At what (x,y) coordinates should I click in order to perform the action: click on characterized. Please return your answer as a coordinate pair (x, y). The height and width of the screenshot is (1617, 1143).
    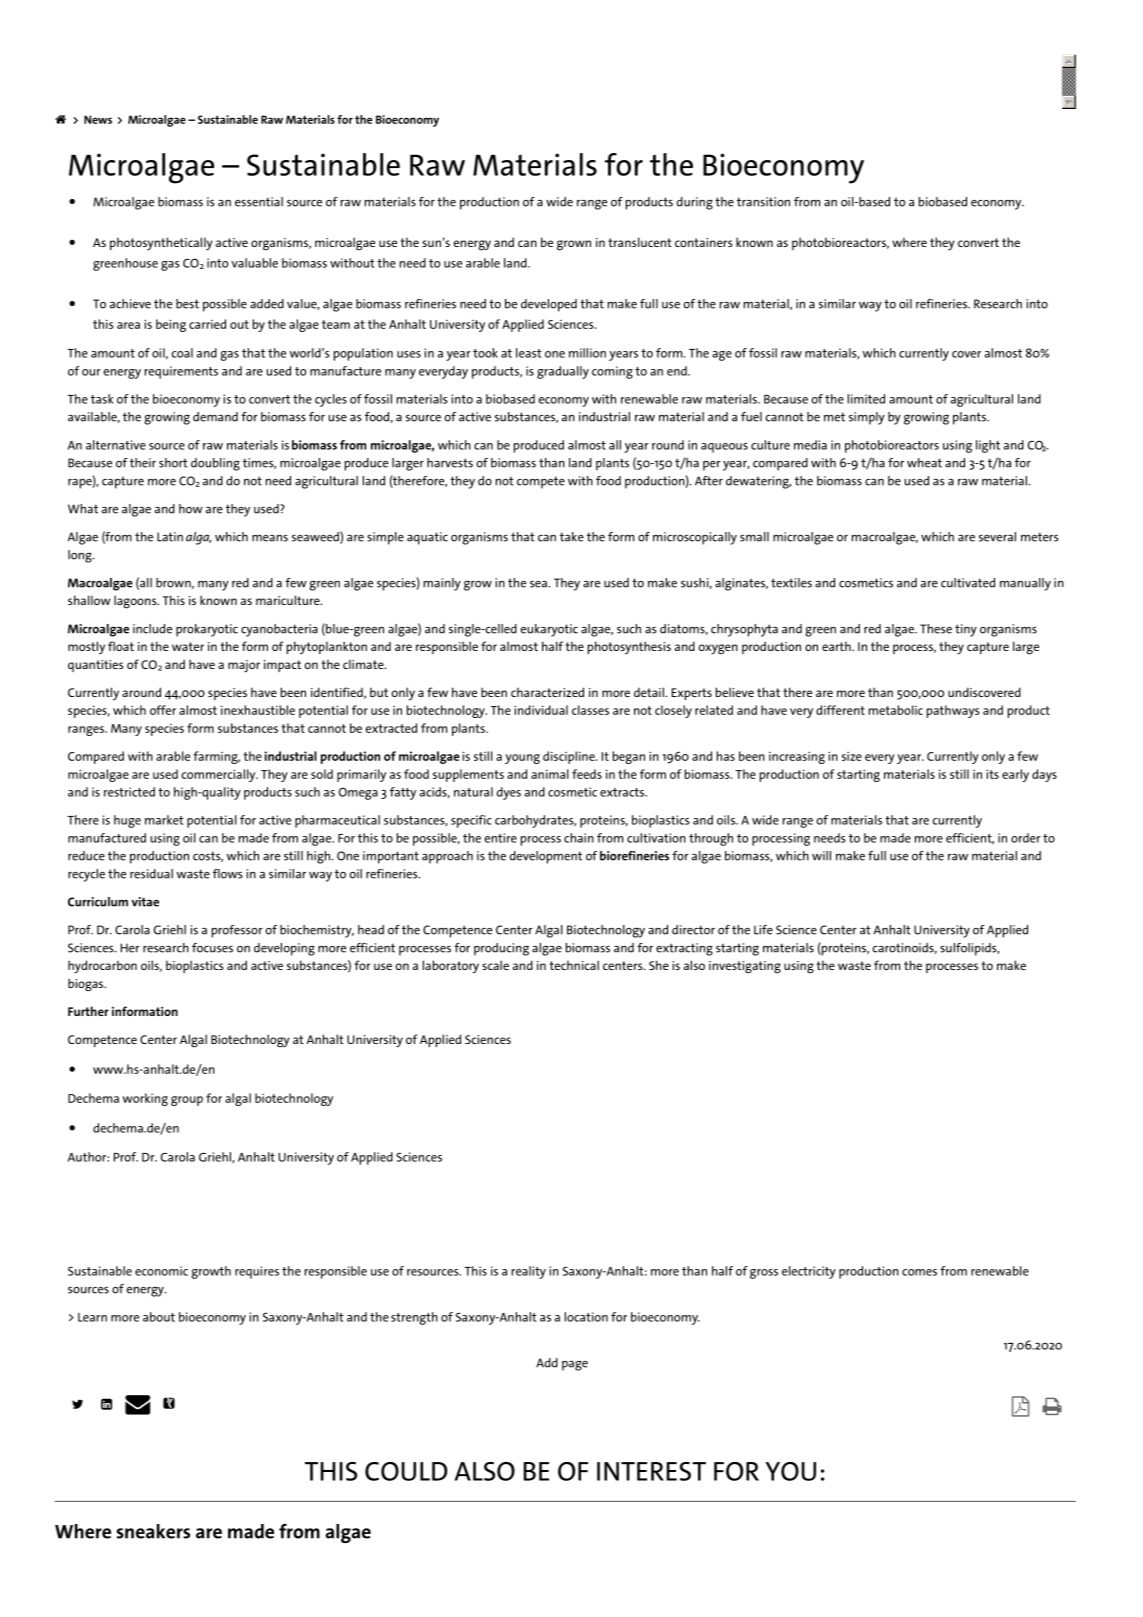
    Looking at the image, I should click on (547, 692).
